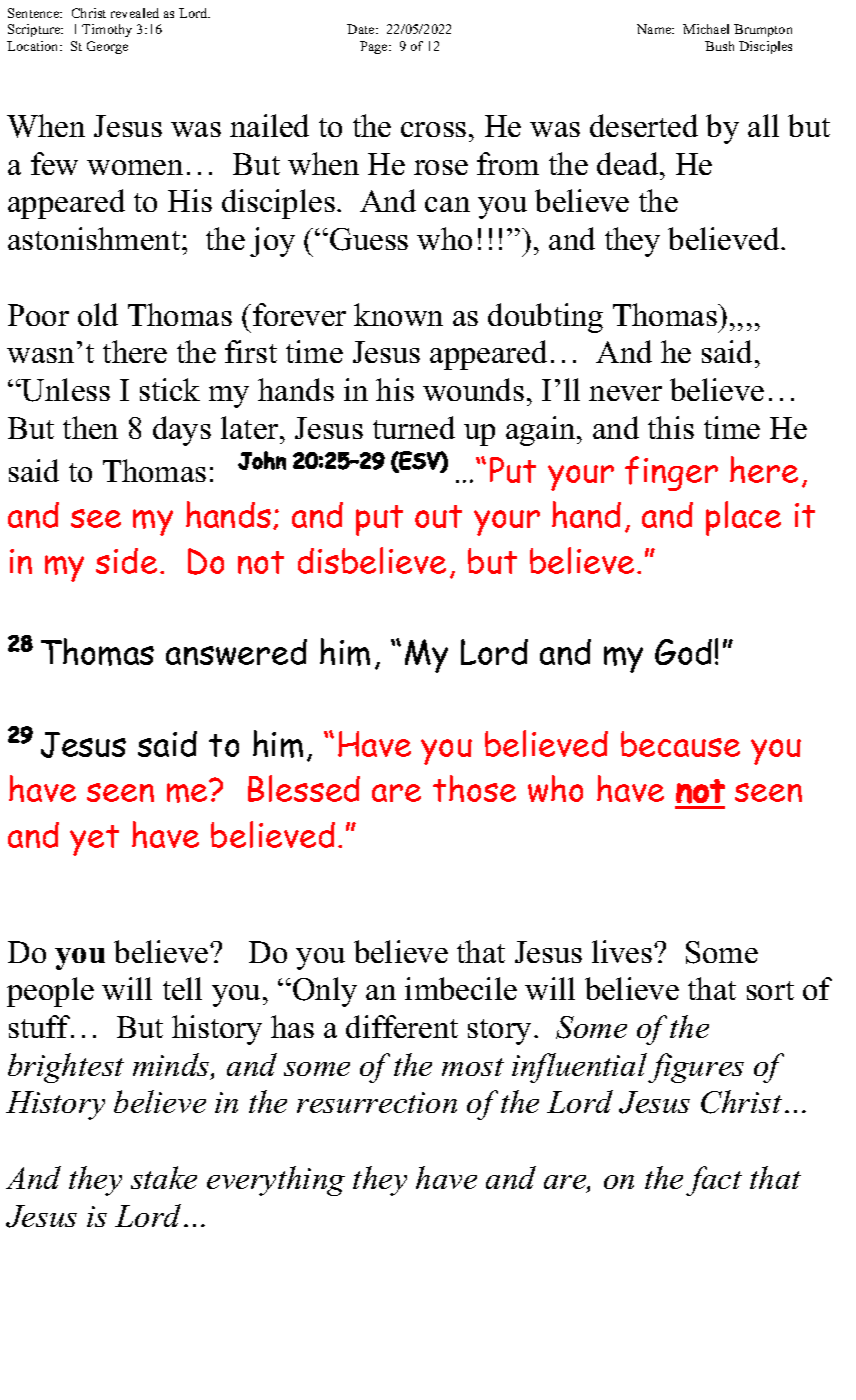 Image resolution: width=856 pixels, height=1400 pixels. I want to click on yet, so click(94, 840).
